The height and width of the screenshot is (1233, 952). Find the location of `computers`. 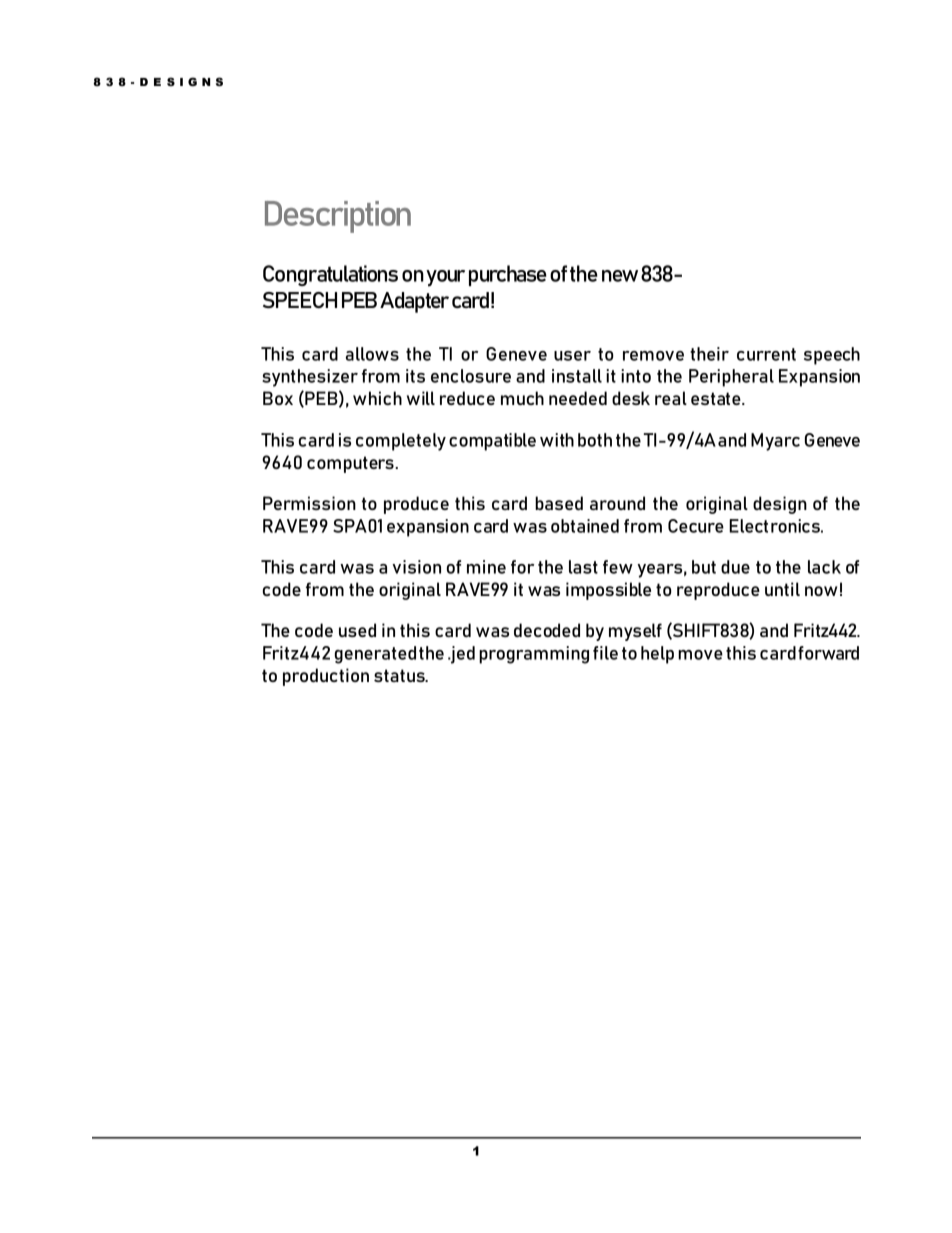

computers is located at coordinates (351, 464).
